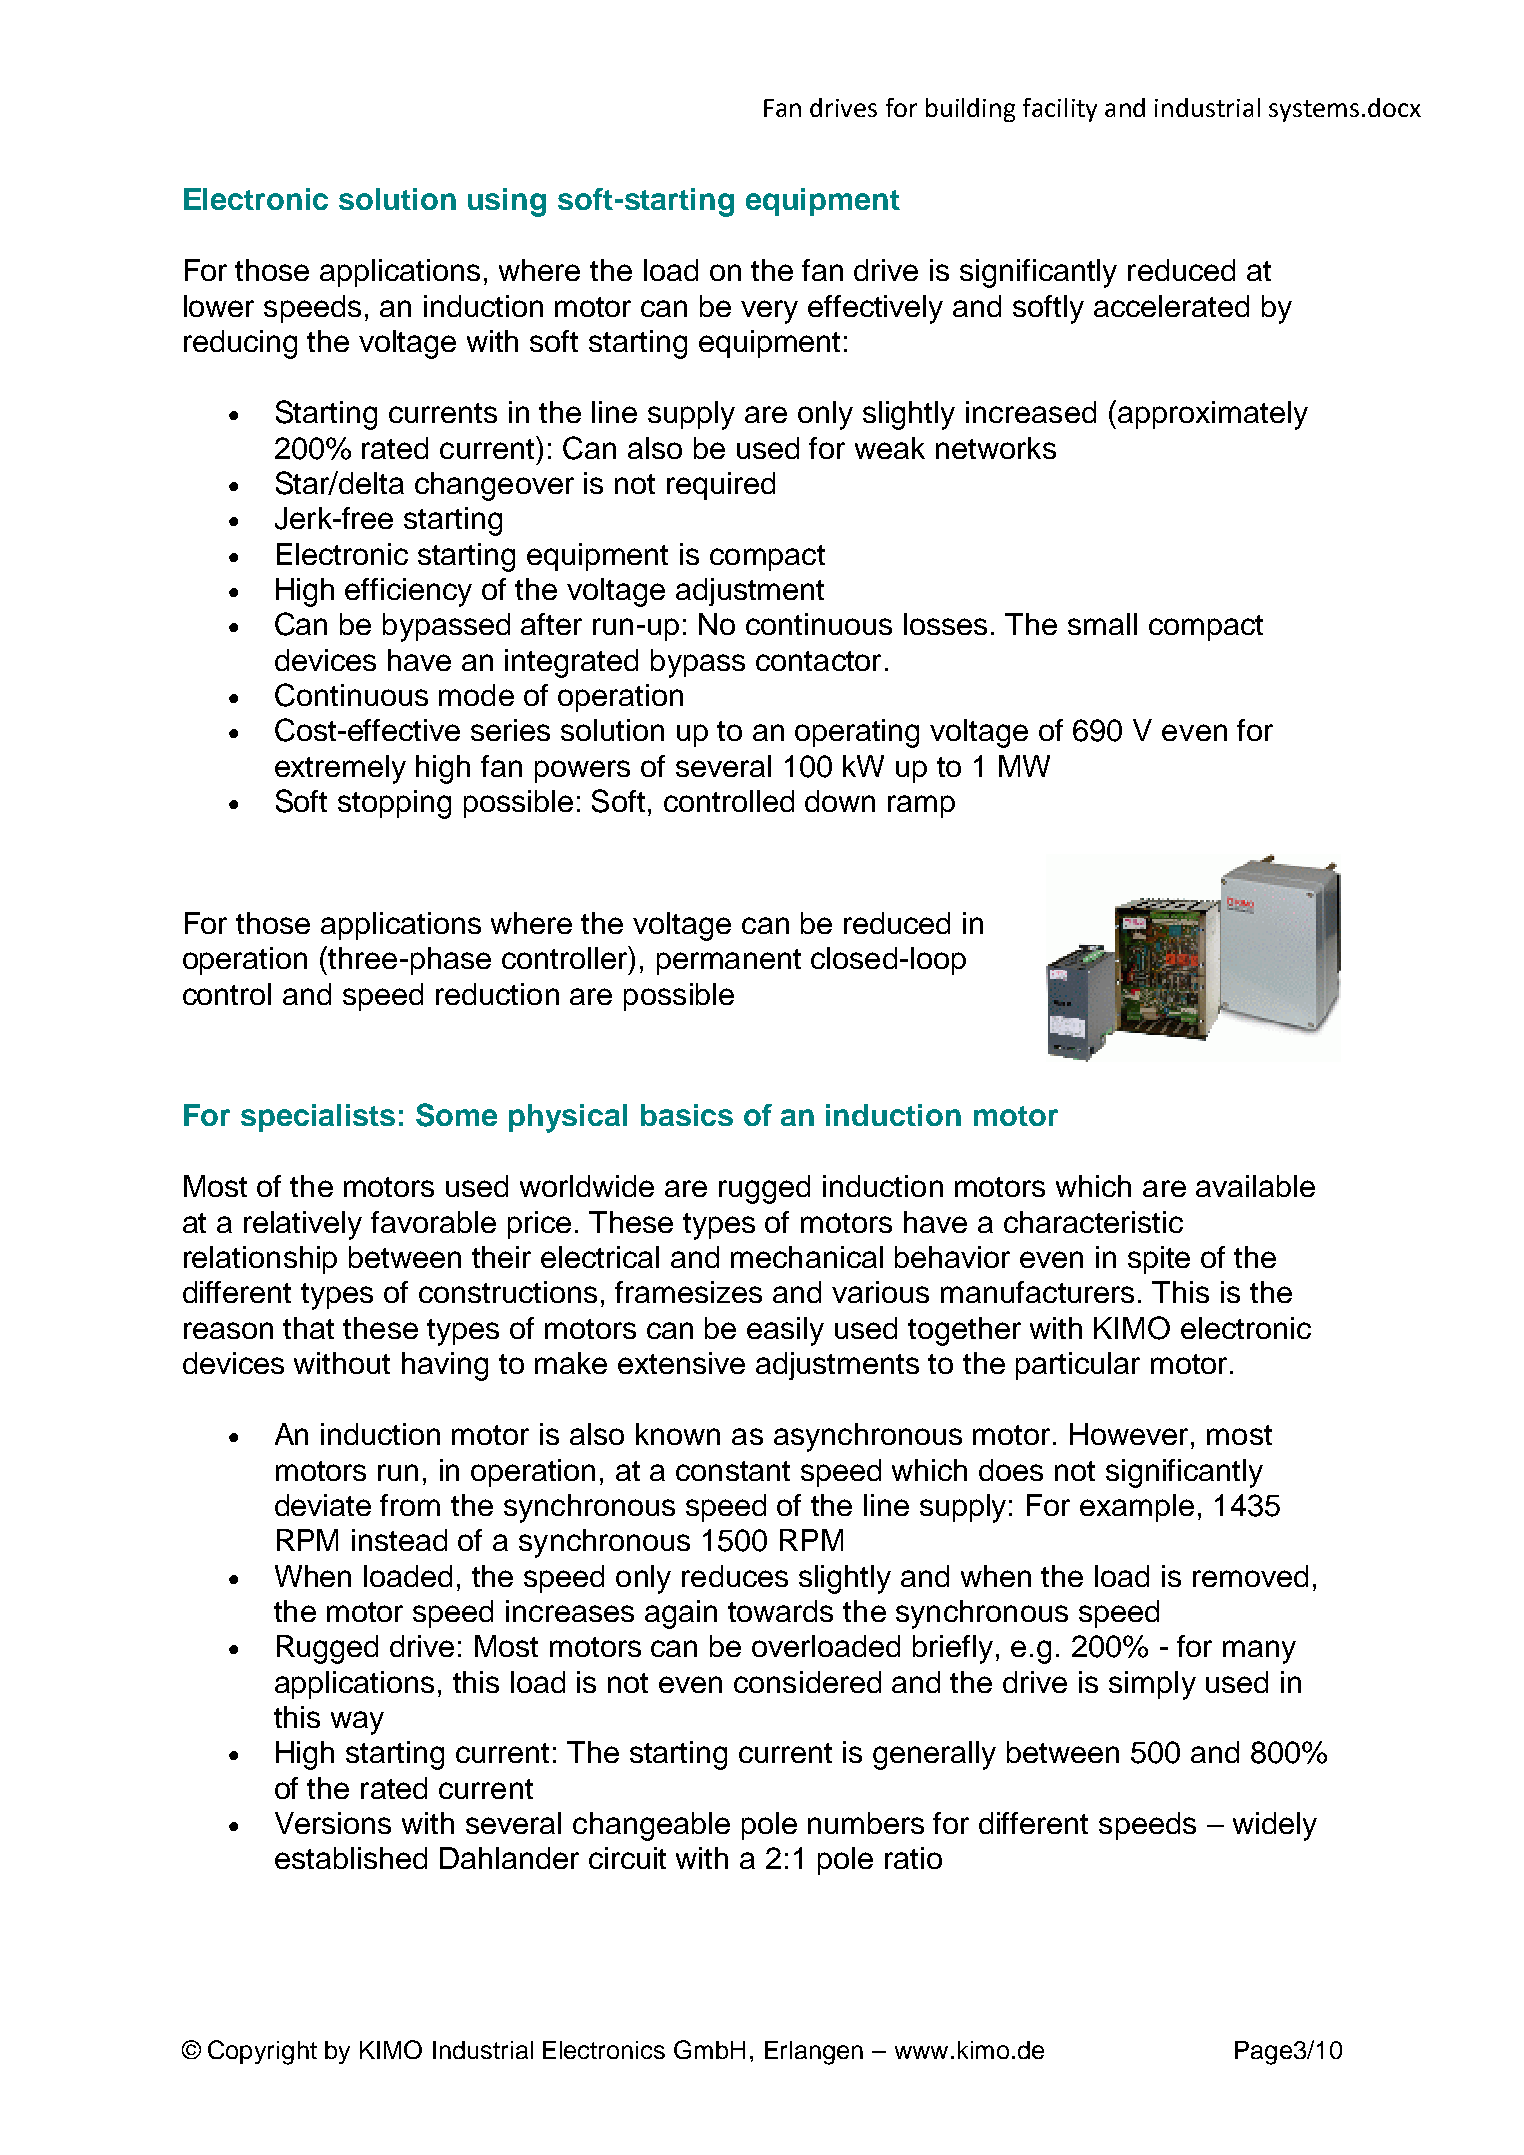 This screenshot has height=2155, width=1524. What do you see at coordinates (769, 312) in the screenshot?
I see `very` at bounding box center [769, 312].
